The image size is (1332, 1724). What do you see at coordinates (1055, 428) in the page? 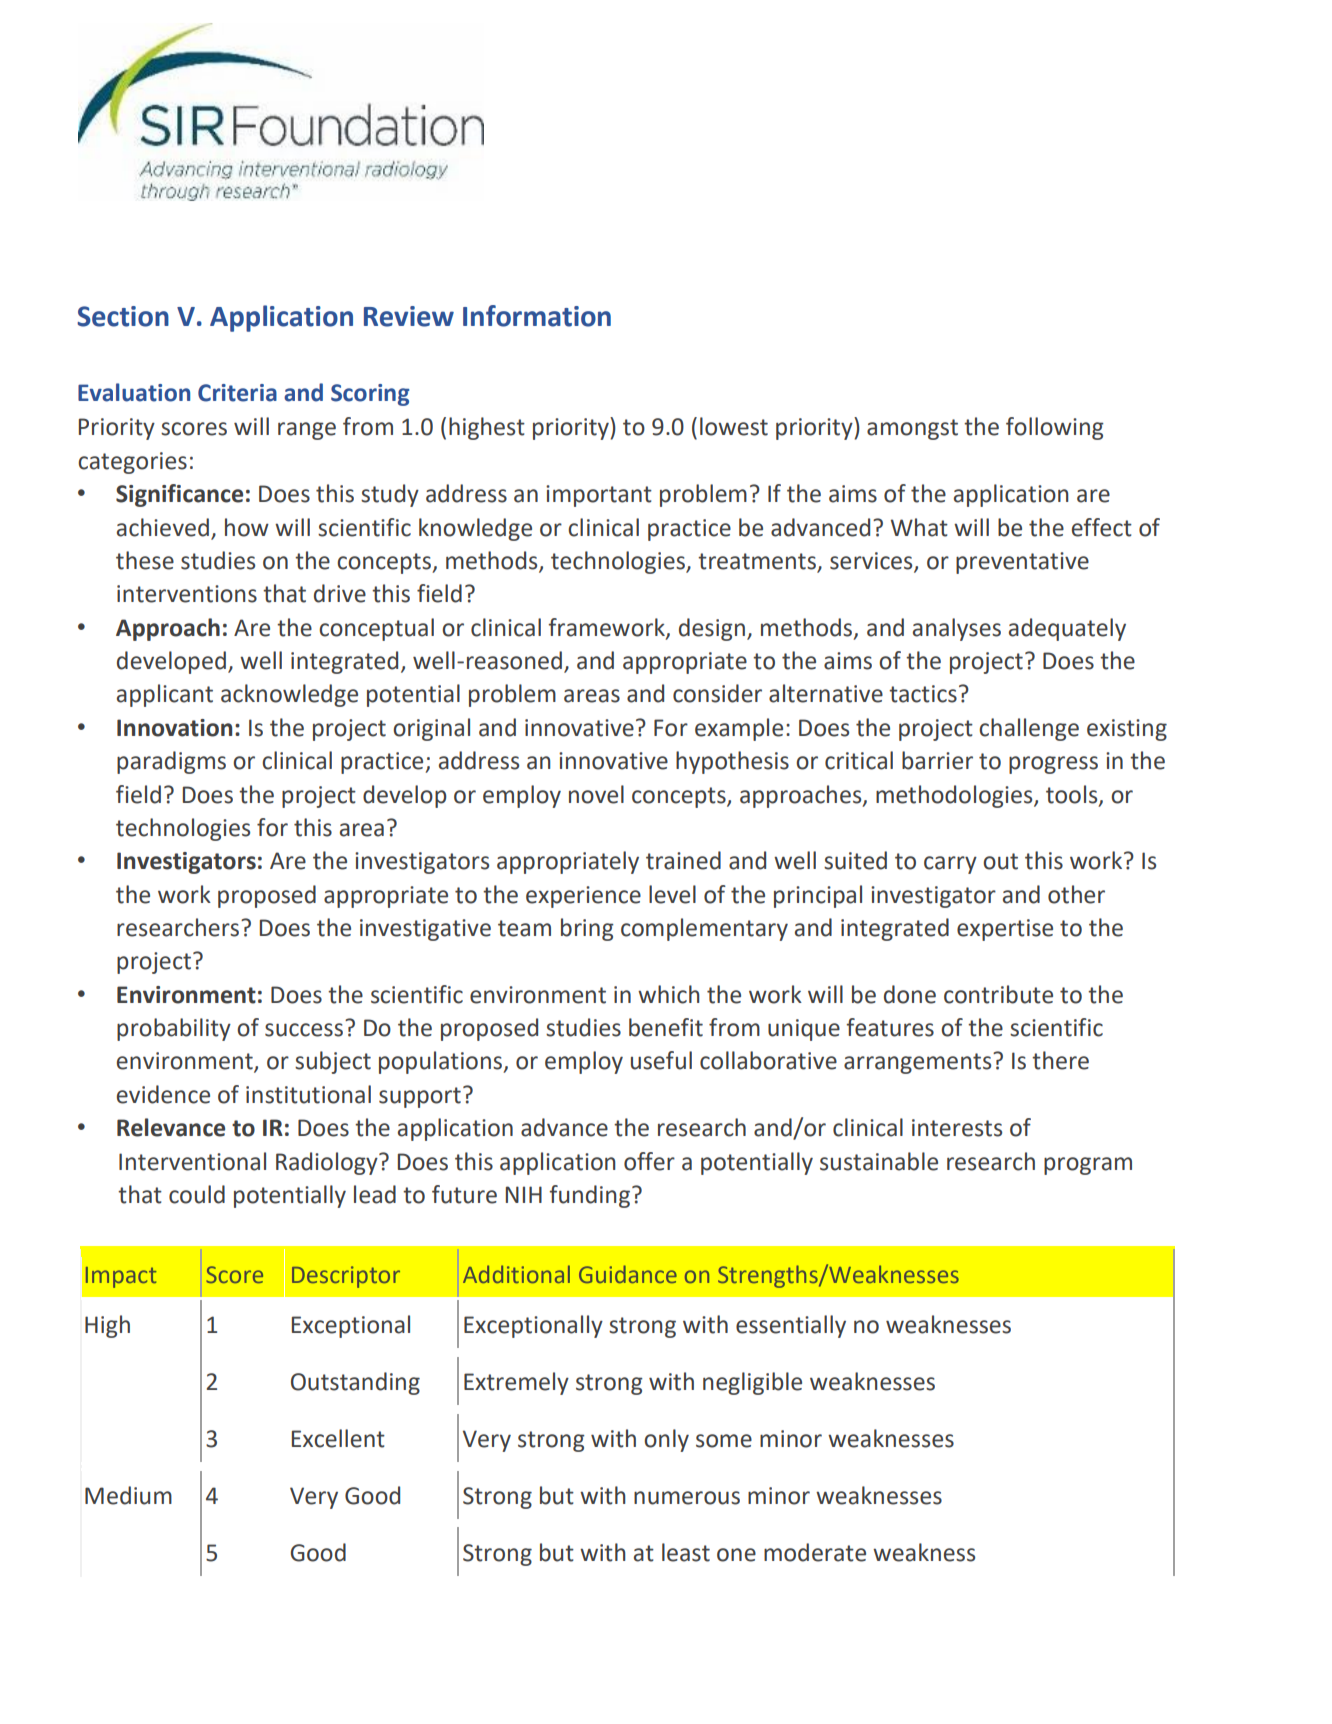
I see `following` at bounding box center [1055, 428].
